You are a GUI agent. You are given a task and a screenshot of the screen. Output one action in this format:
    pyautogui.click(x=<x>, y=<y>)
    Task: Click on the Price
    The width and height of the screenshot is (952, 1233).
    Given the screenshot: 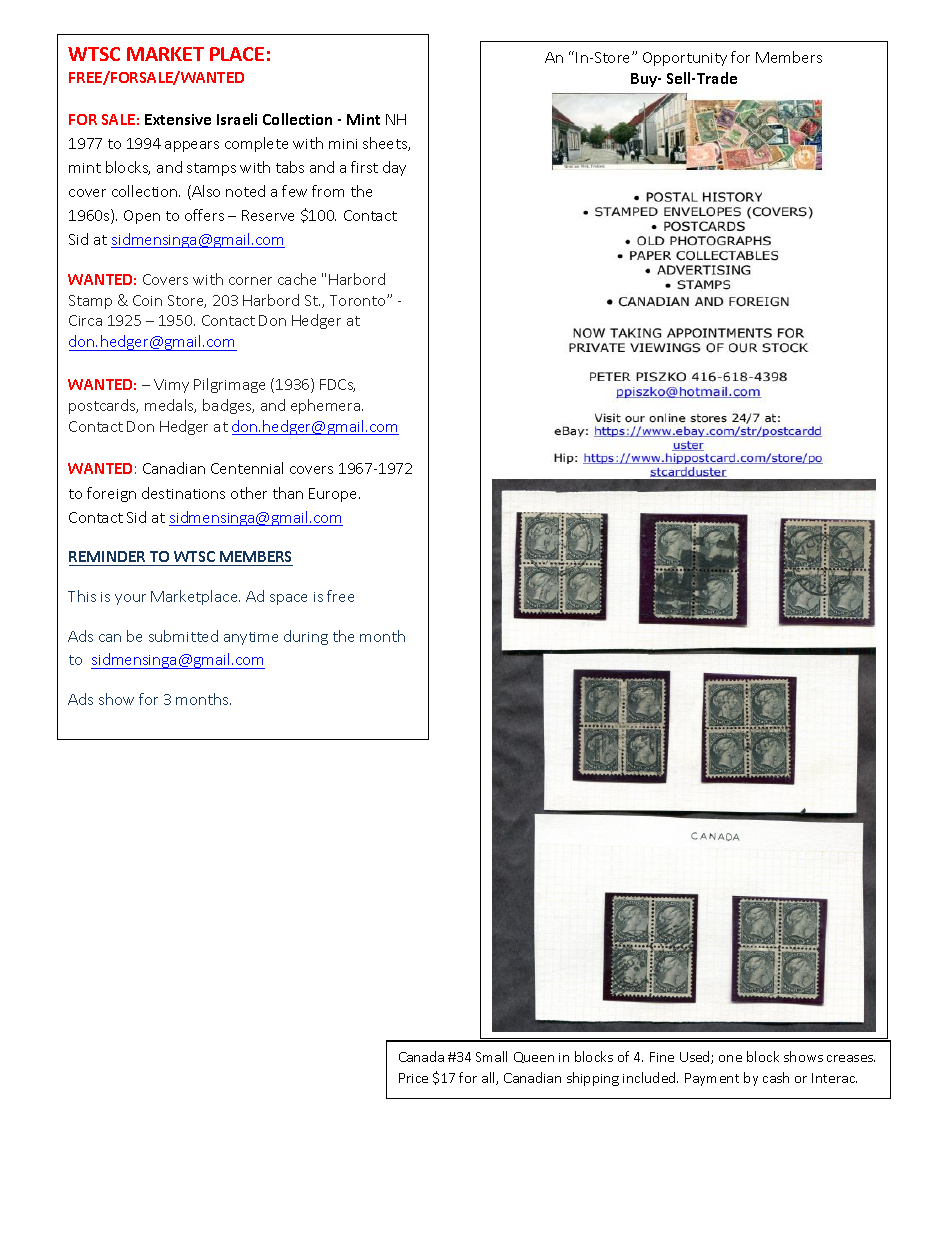 What is the action you would take?
    pyautogui.click(x=413, y=1078)
